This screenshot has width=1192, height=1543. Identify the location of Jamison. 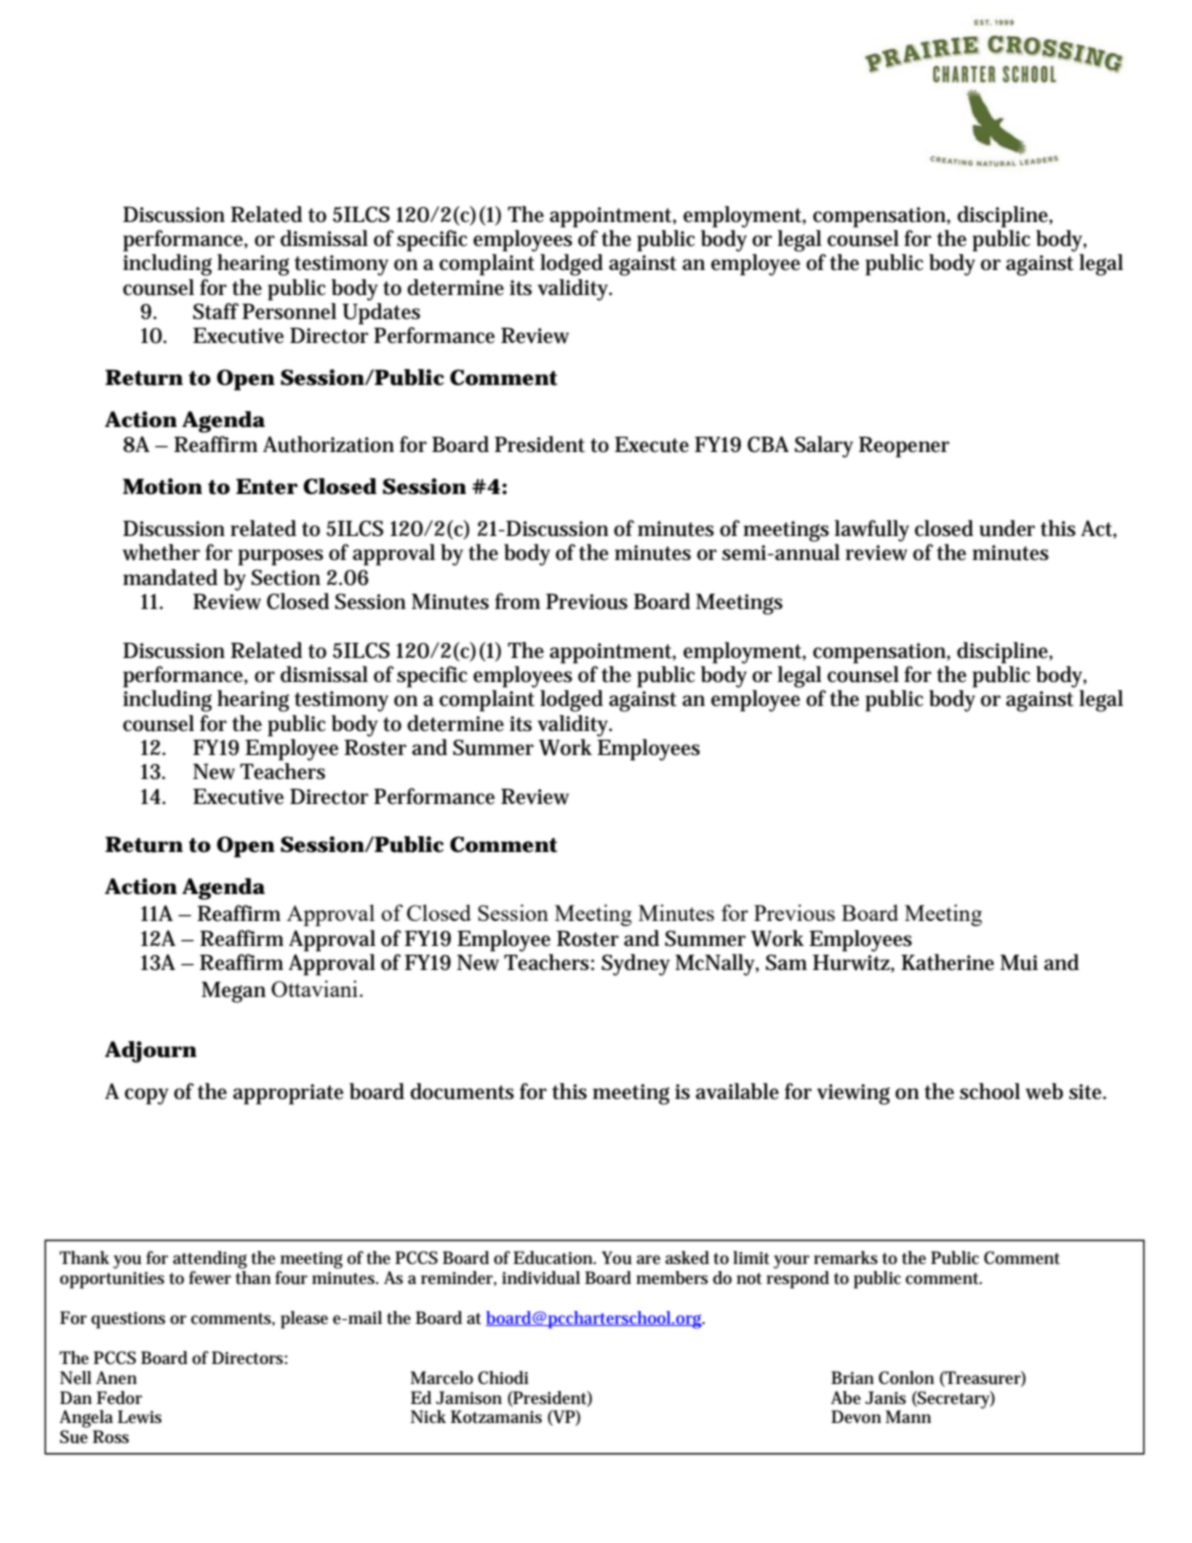
(469, 1397).
